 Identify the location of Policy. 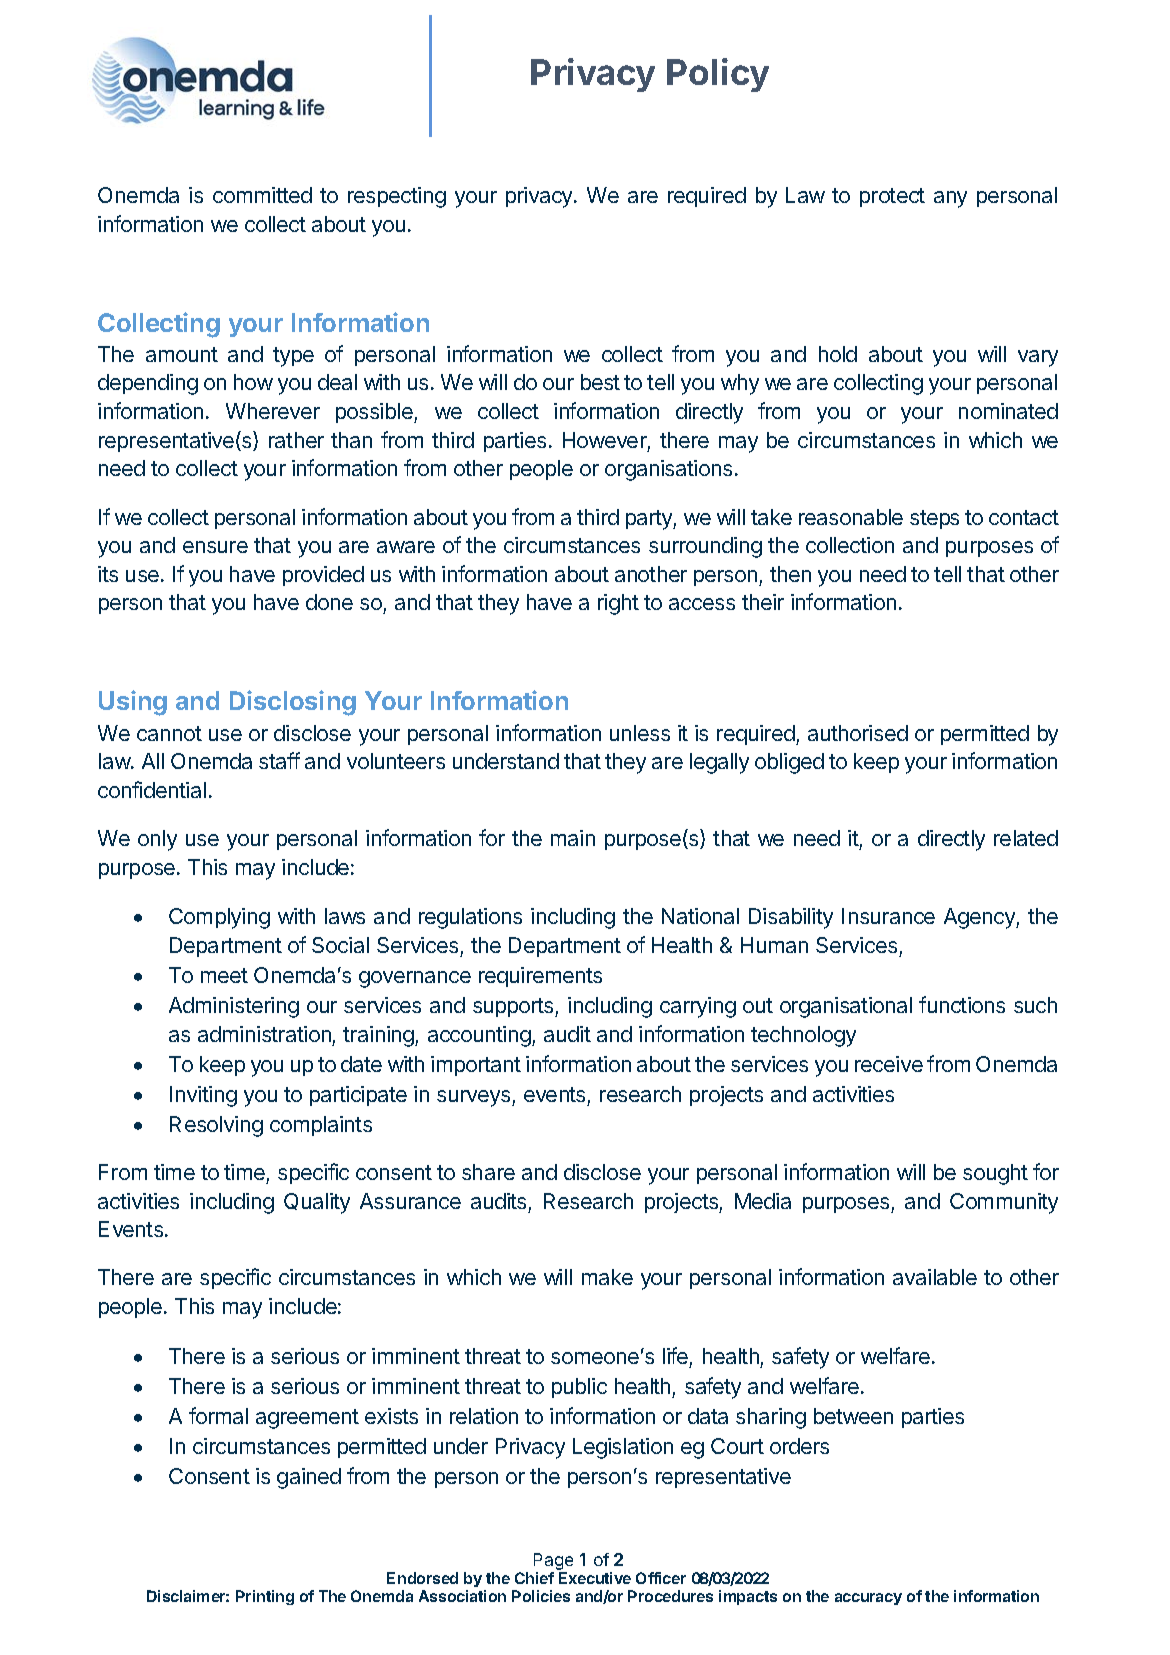
(718, 75).
